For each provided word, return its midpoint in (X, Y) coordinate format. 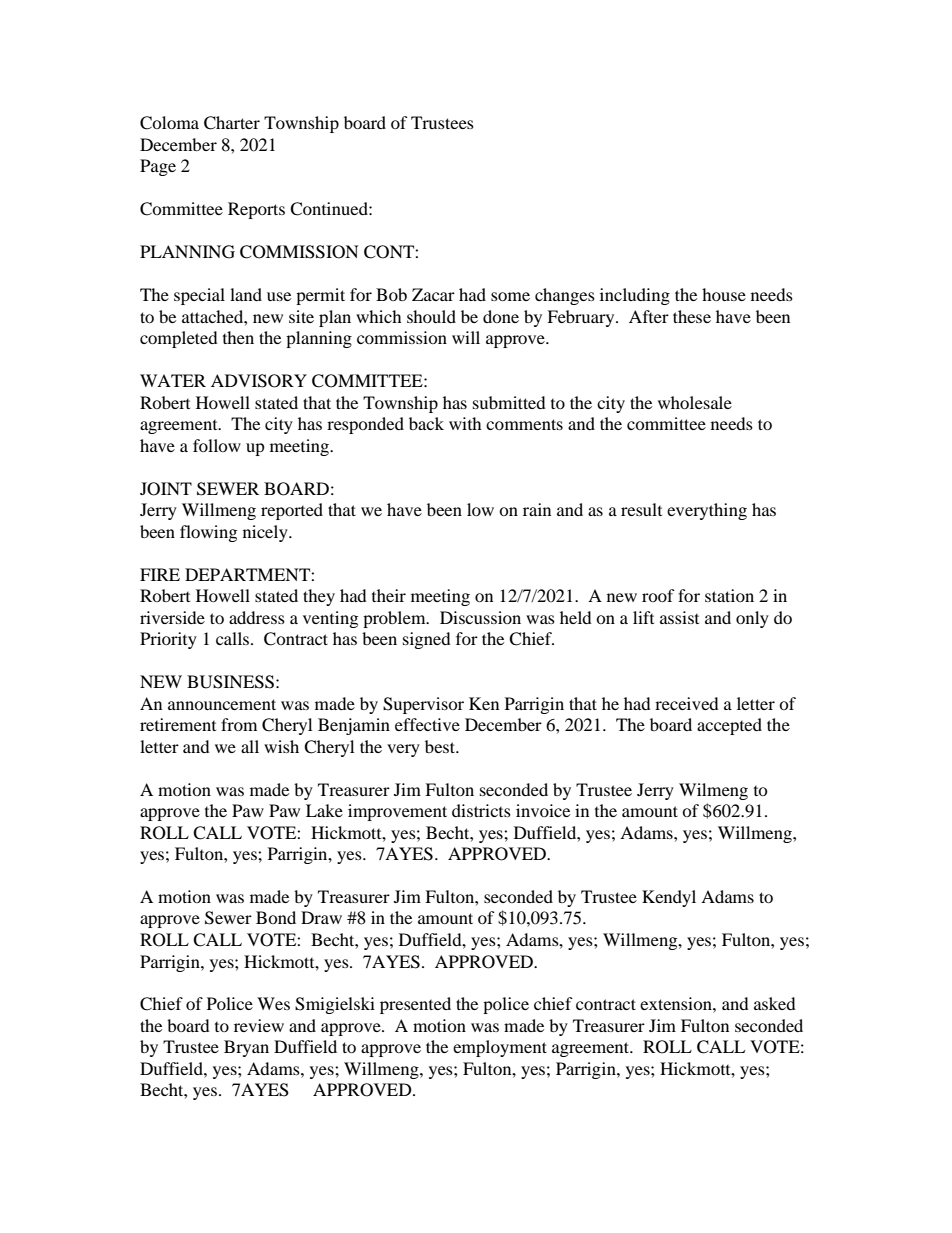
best (441, 746)
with (465, 423)
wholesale (695, 402)
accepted (729, 726)
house (724, 294)
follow (217, 445)
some (510, 296)
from (239, 724)
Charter (232, 123)
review (259, 1025)
